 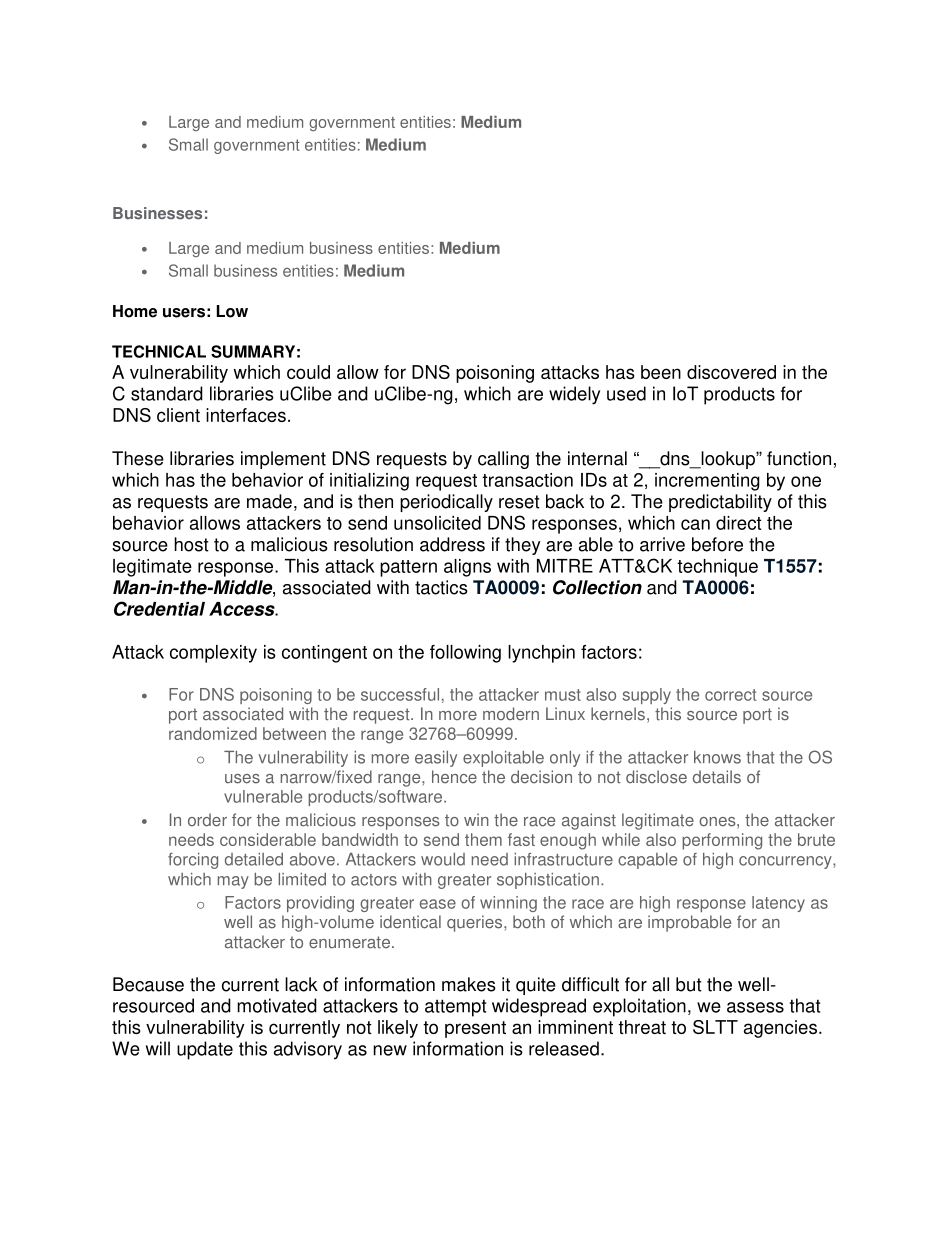 What do you see at coordinates (436, 759) in the page?
I see `easily` at bounding box center [436, 759].
